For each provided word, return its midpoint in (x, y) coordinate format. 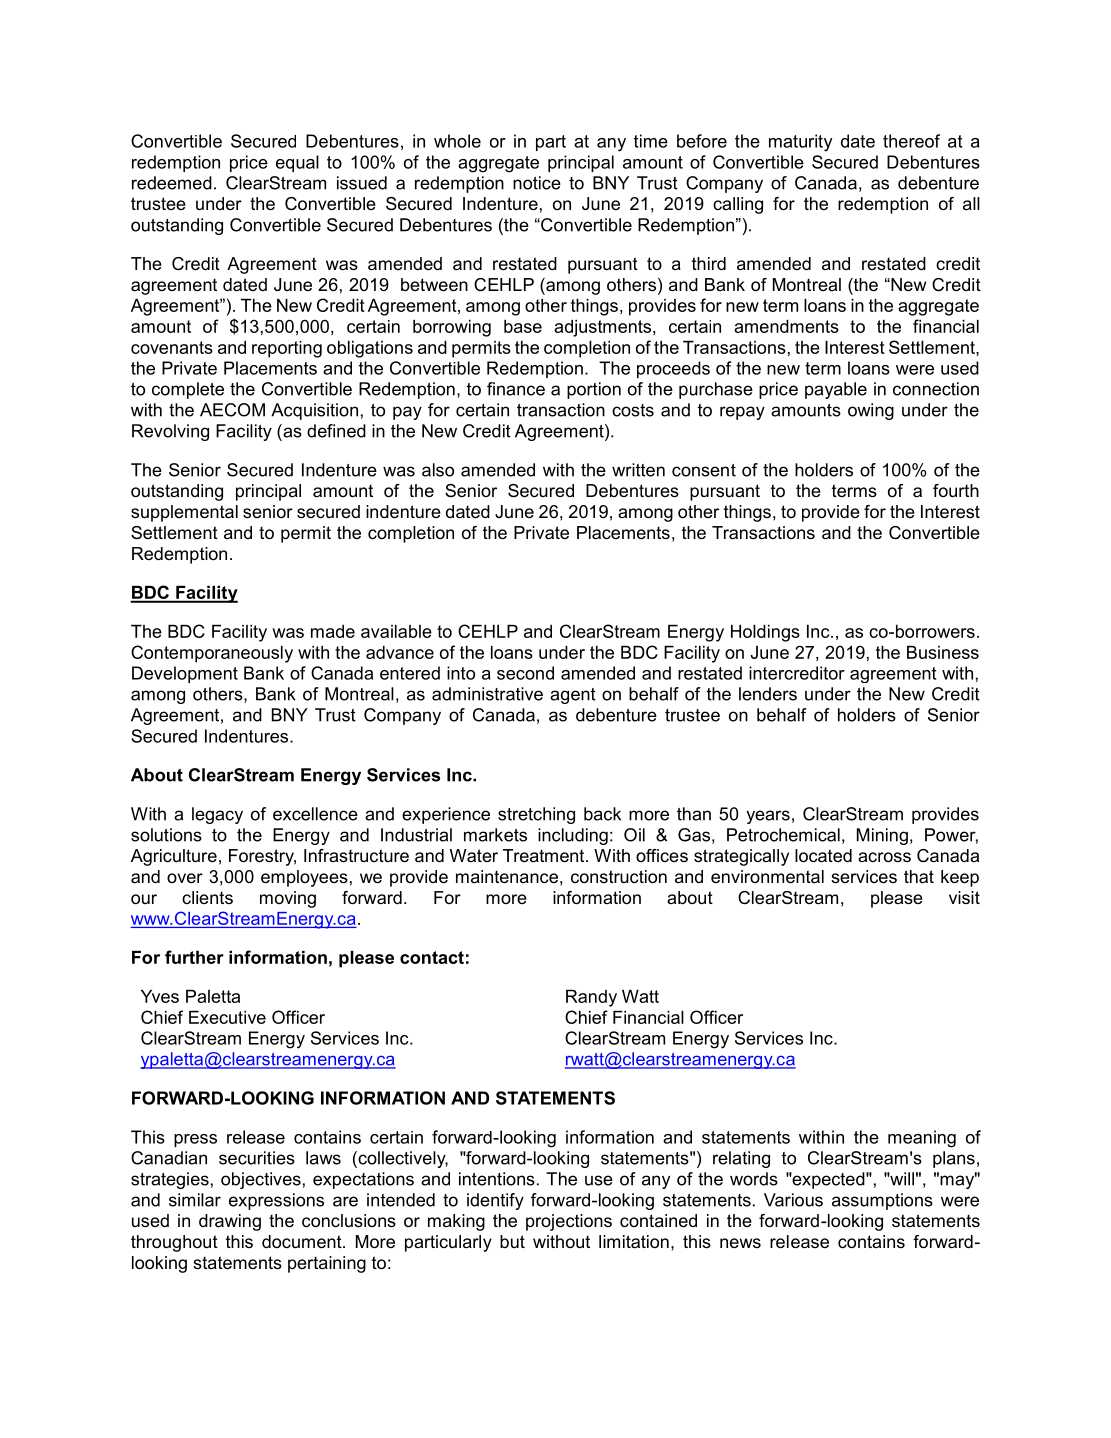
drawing (230, 1222)
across (884, 857)
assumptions (882, 1201)
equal (297, 163)
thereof (911, 141)
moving (288, 899)
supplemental (184, 513)
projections (569, 1222)
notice (537, 183)
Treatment (545, 856)
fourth (956, 491)
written (638, 470)
